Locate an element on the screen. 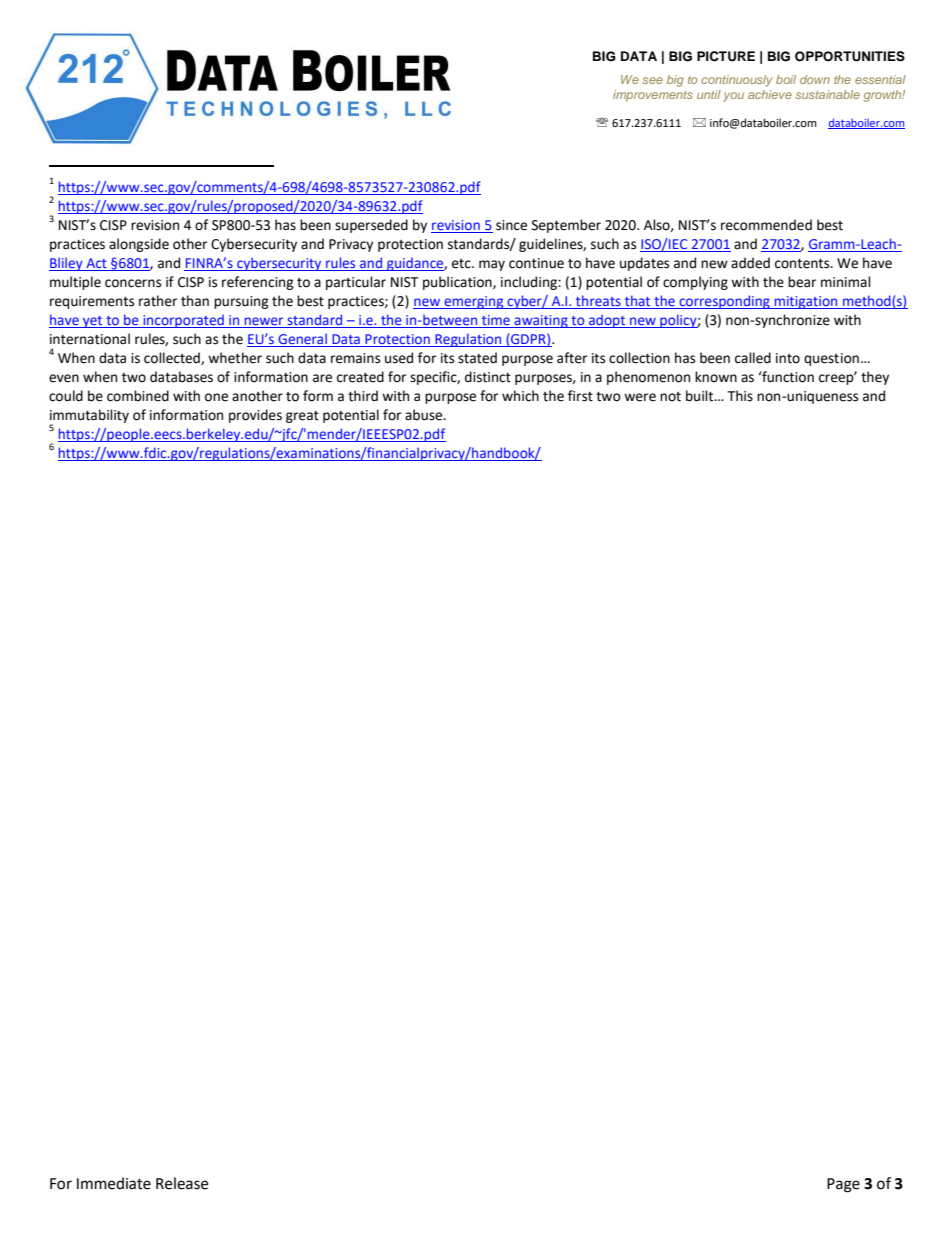 Image resolution: width=952 pixels, height=1233 pixels. mitigation is located at coordinates (806, 302).
